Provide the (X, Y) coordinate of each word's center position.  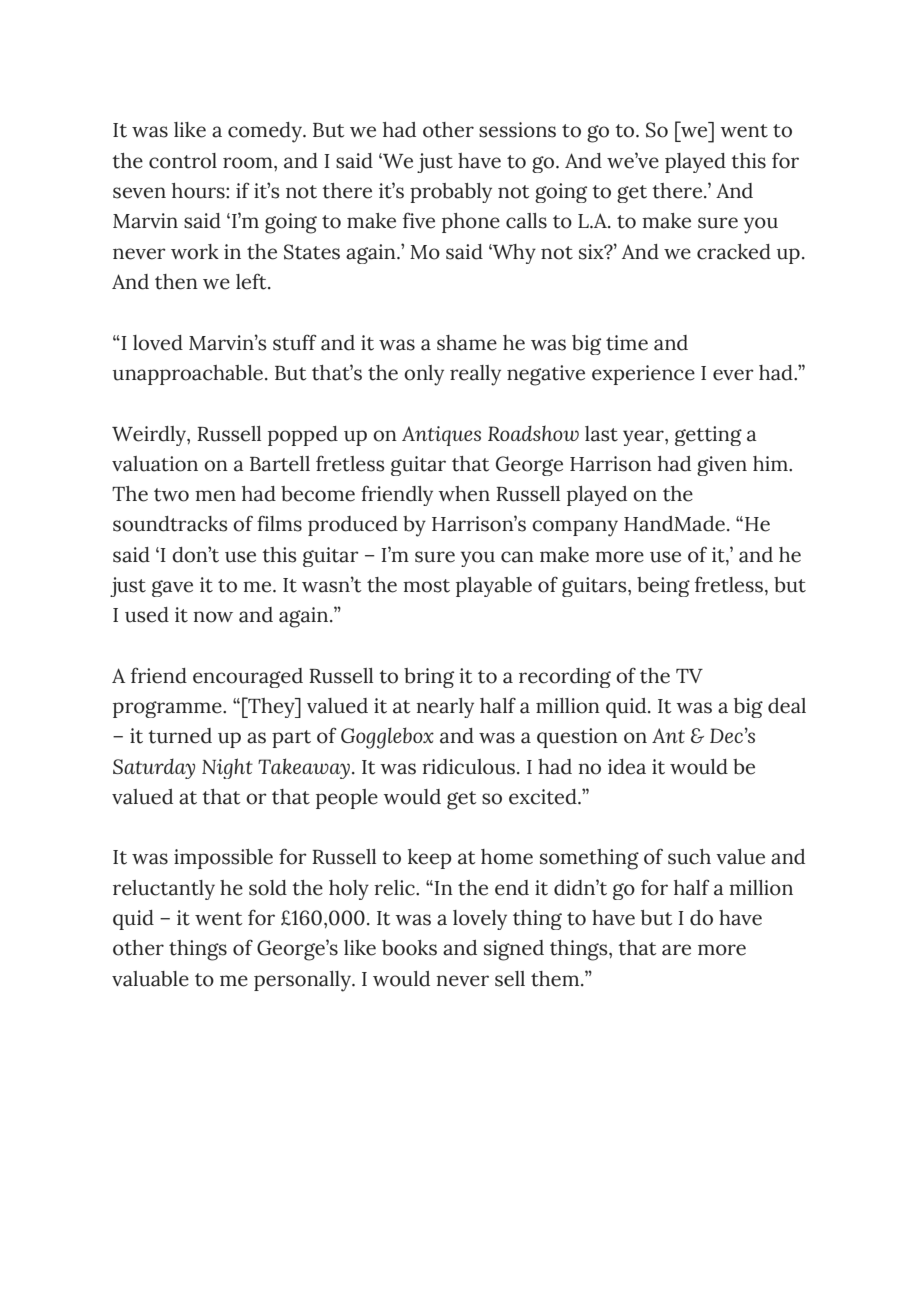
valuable (150, 979)
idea (627, 767)
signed (514, 950)
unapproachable (188, 375)
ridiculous (468, 767)
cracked (734, 252)
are (676, 950)
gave (172, 588)
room (249, 163)
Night (227, 768)
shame (467, 343)
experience (643, 375)
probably (451, 193)
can (517, 557)
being (663, 587)
